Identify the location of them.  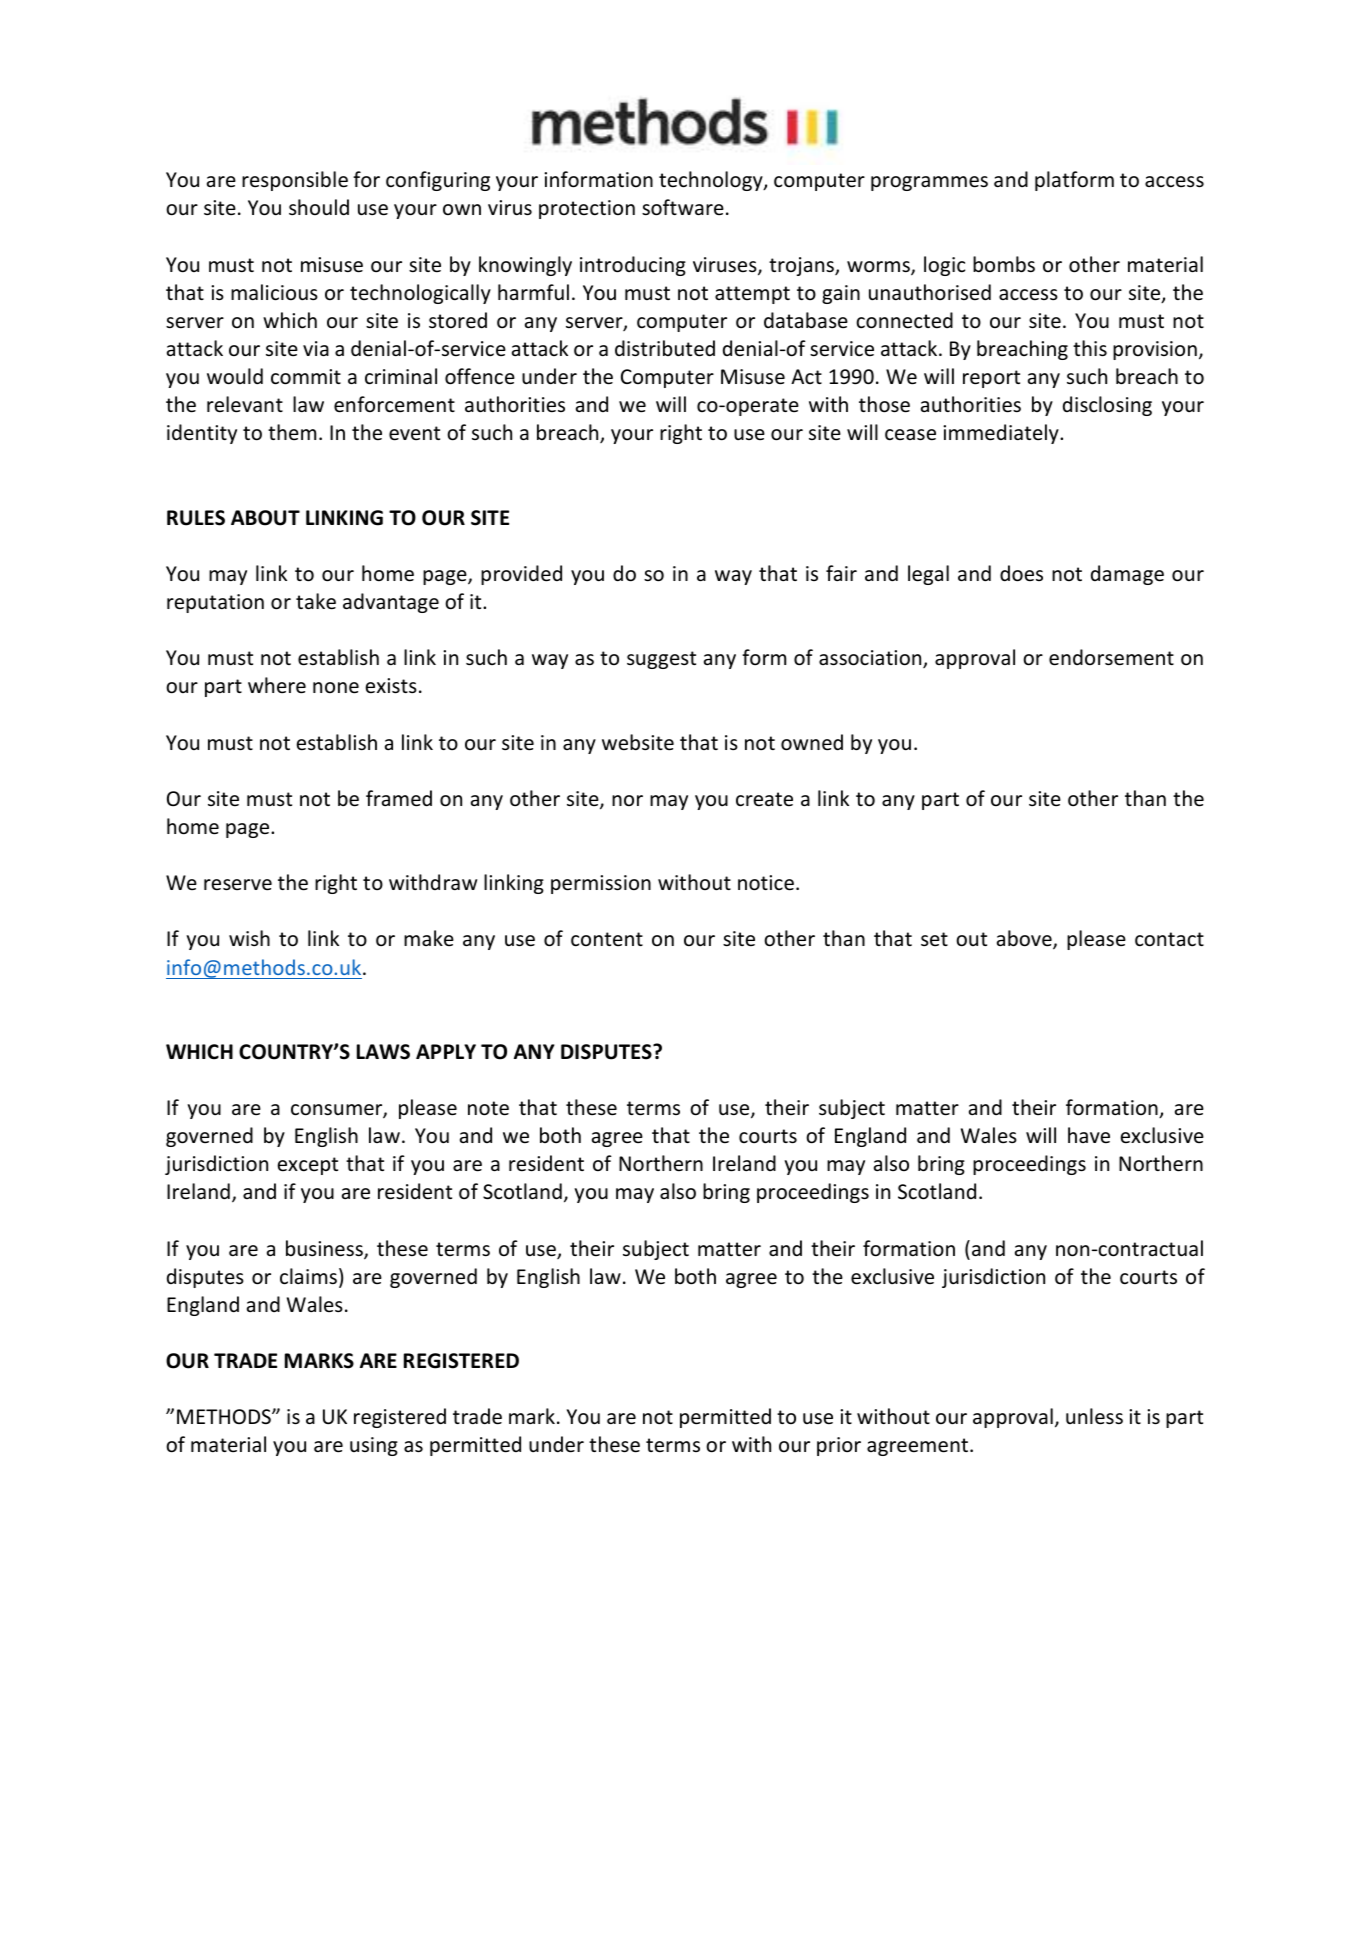
(292, 432).
